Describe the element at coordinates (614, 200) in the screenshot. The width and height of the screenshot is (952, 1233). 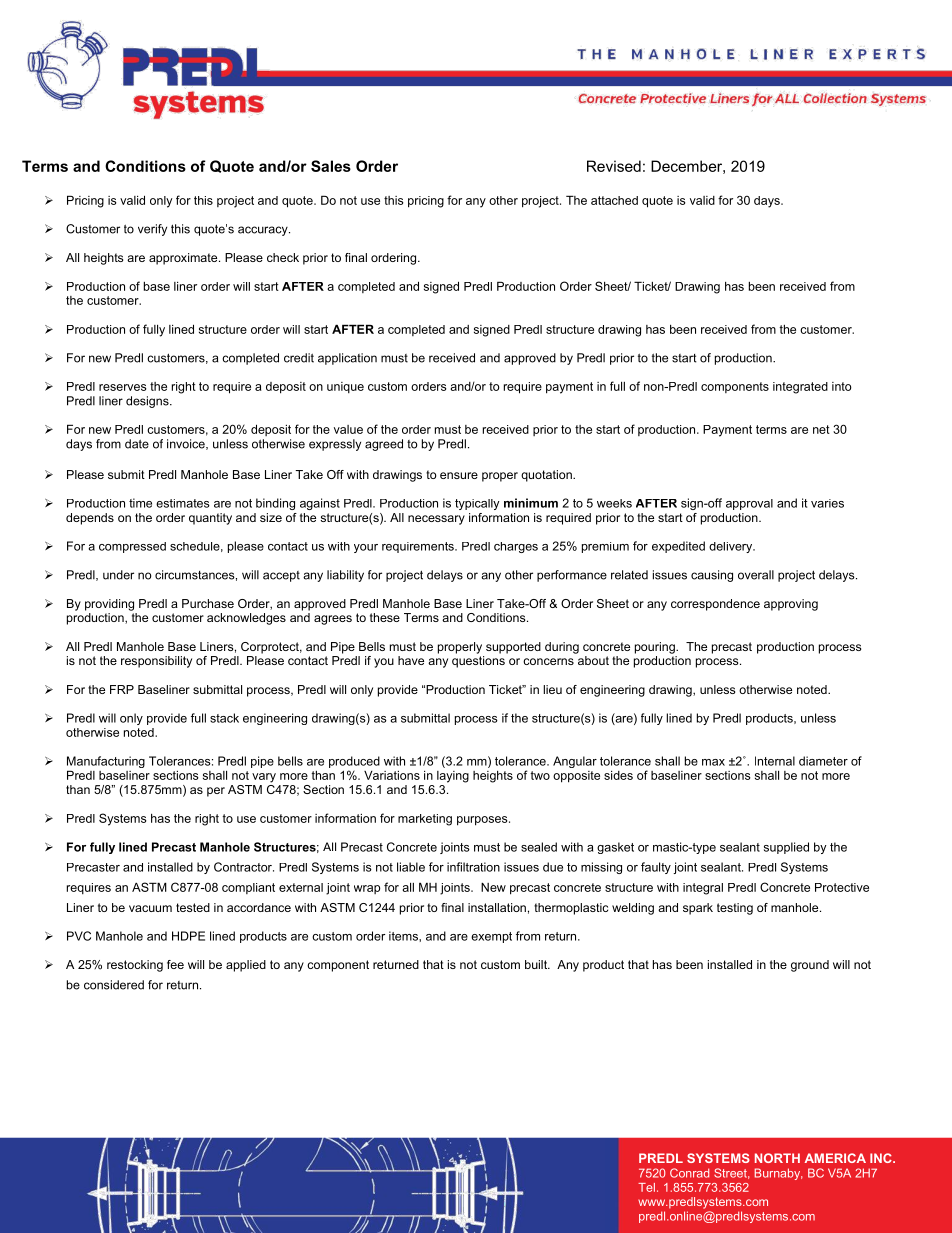
I see `attached` at that location.
